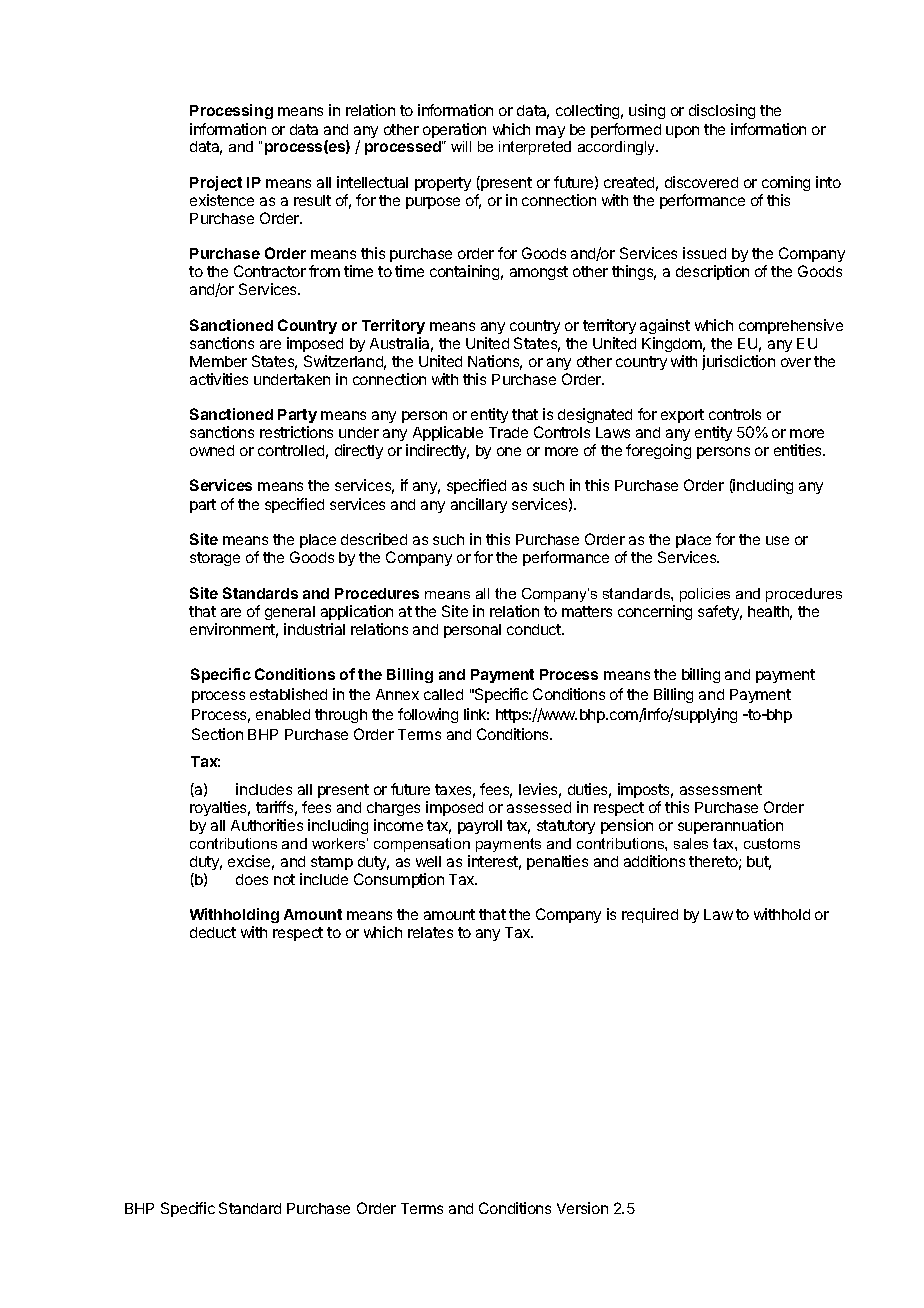 Image resolution: width=924 pixels, height=1308 pixels. Describe the element at coordinates (508, 432) in the page. I see `Trade` at that location.
